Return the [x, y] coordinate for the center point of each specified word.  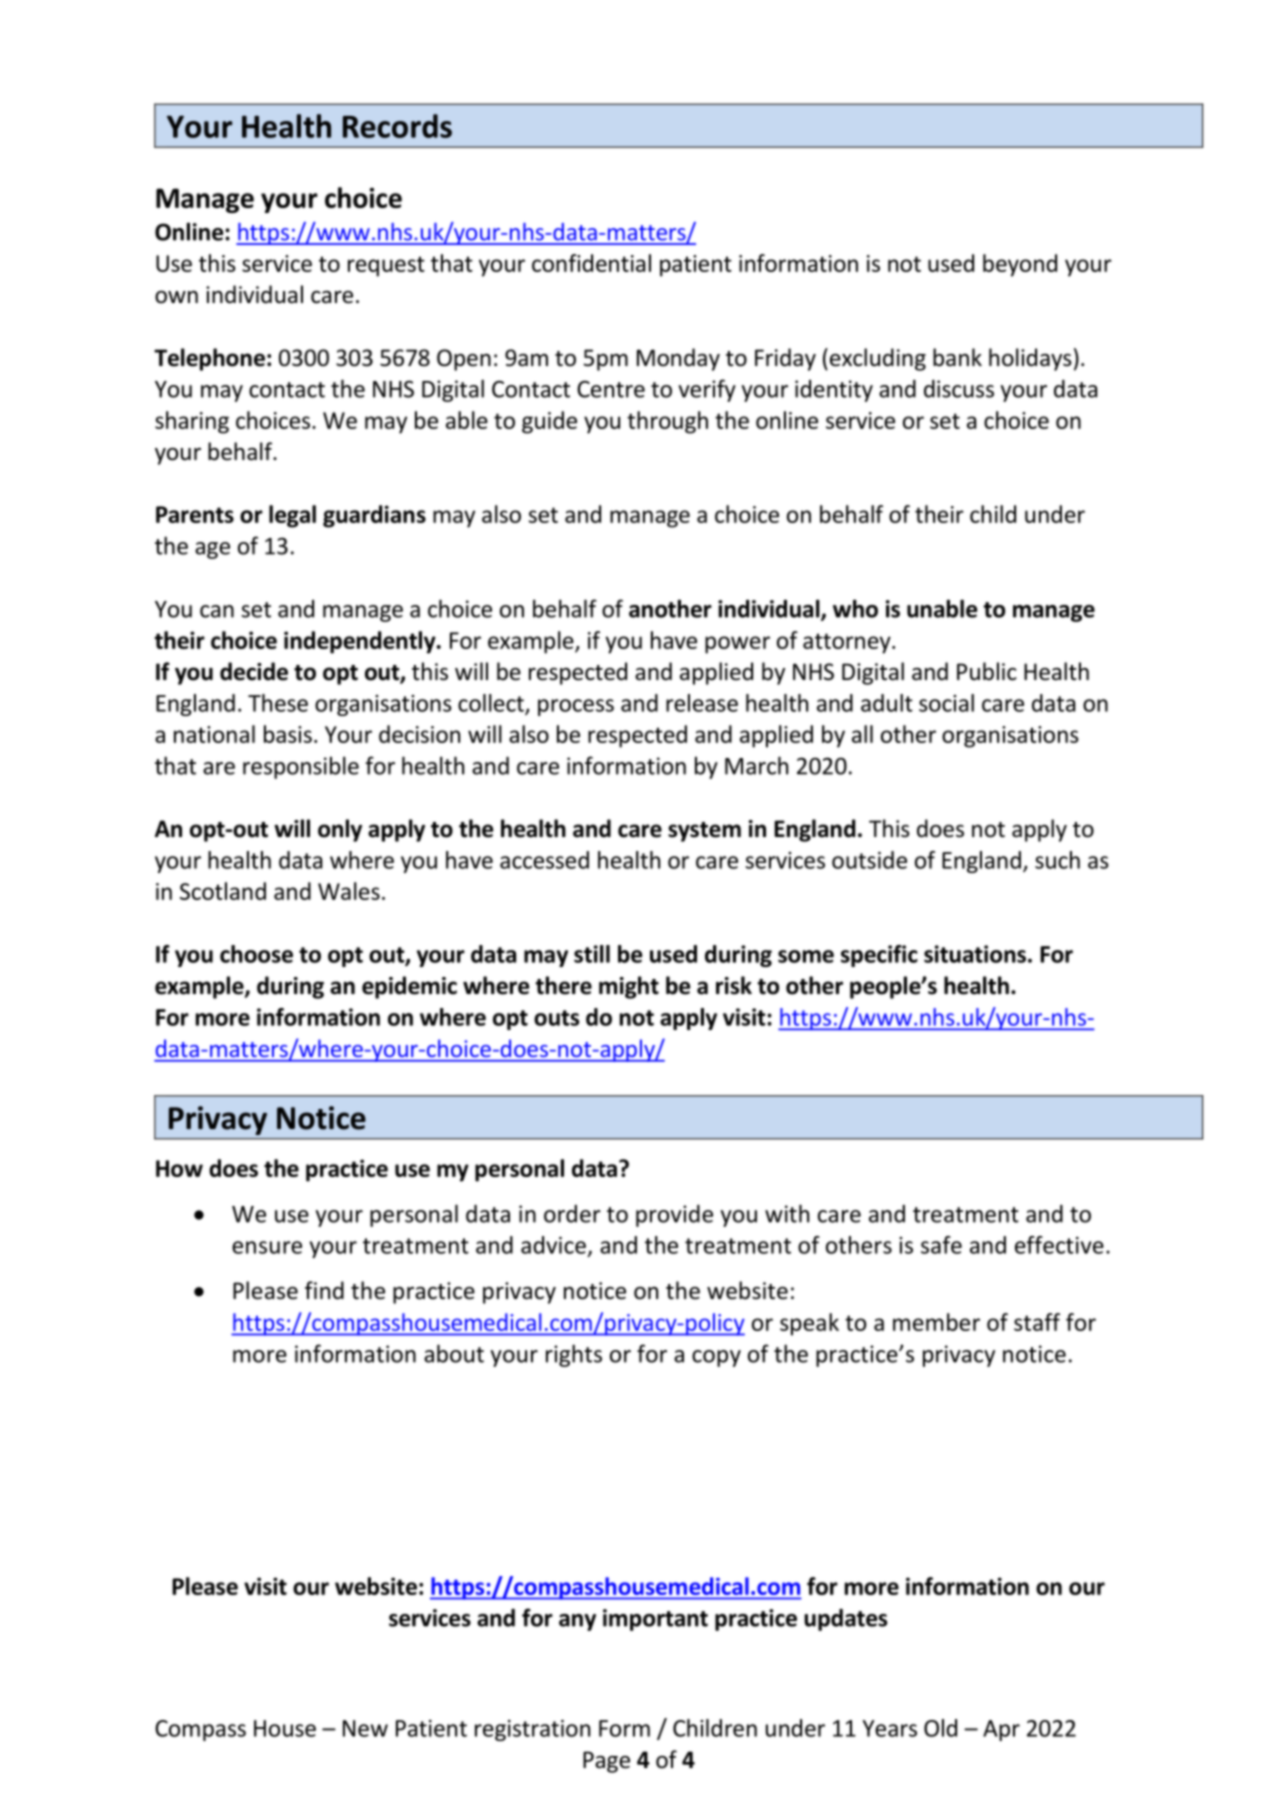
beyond [1020, 265]
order [572, 1214]
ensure [267, 1247]
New [365, 1728]
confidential [591, 263]
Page [606, 1762]
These [278, 703]
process [576, 707]
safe [941, 1245]
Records [397, 126]
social [946, 703]
